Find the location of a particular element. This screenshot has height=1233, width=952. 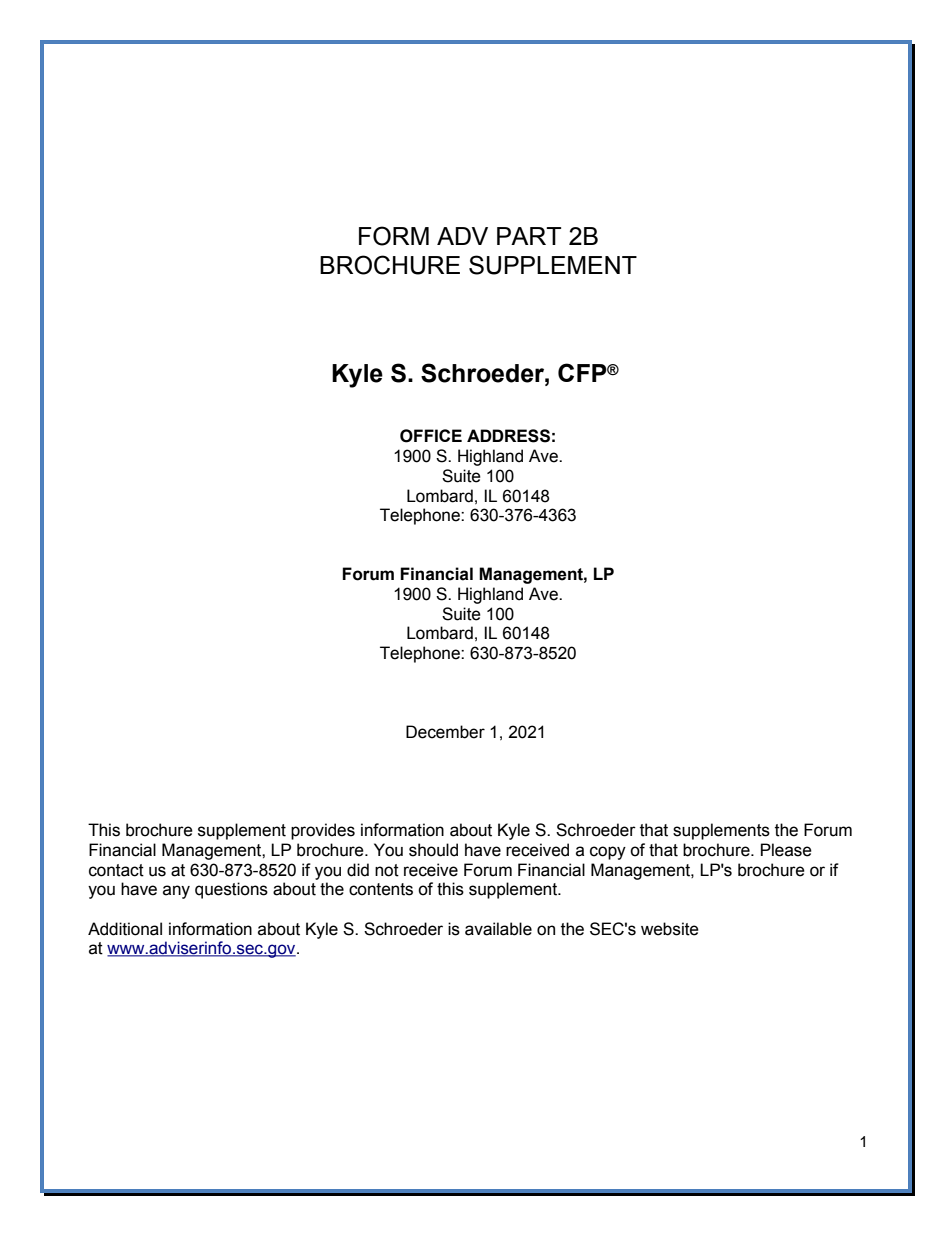

provides is located at coordinates (323, 831).
